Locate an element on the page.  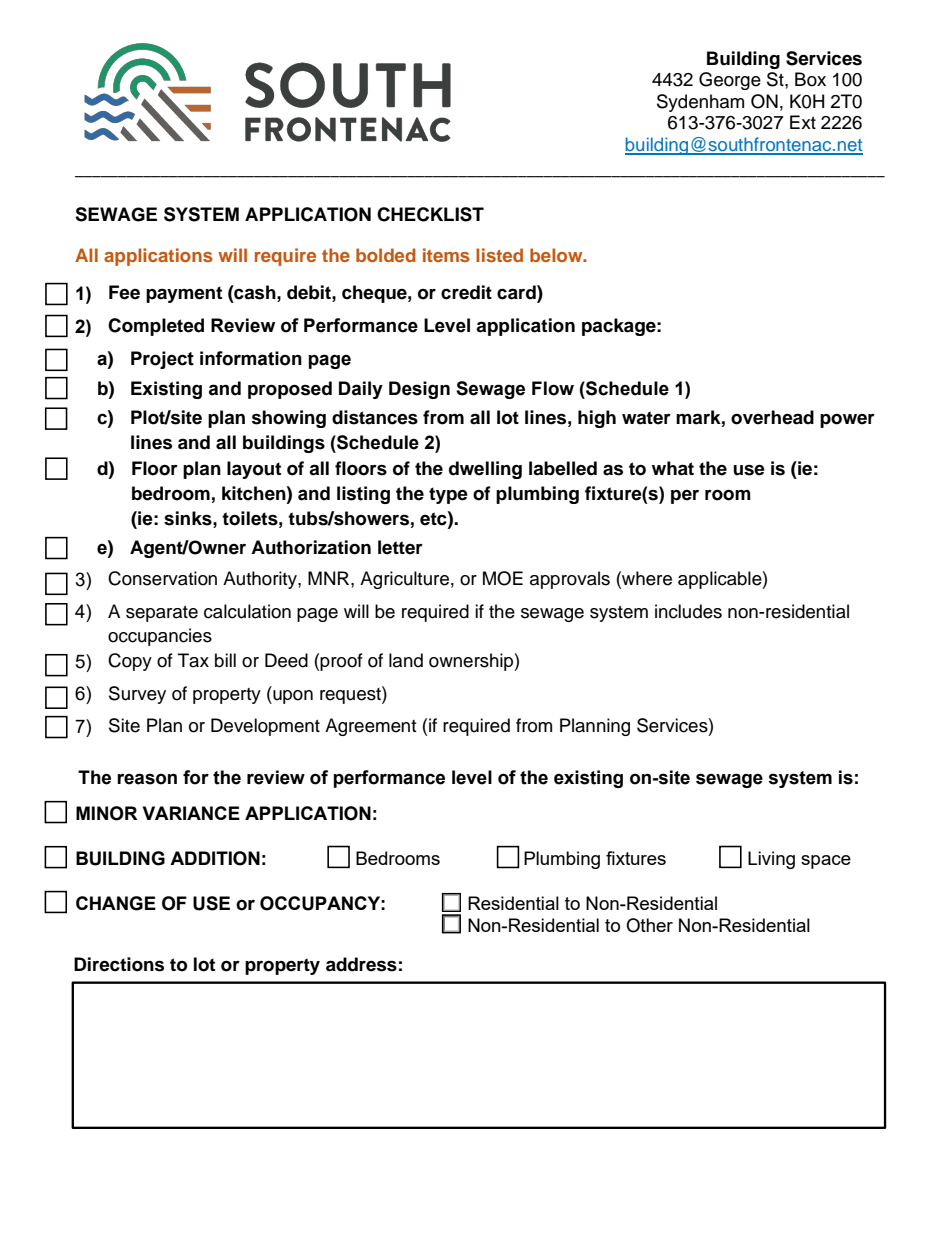
Development is located at coordinates (265, 727).
